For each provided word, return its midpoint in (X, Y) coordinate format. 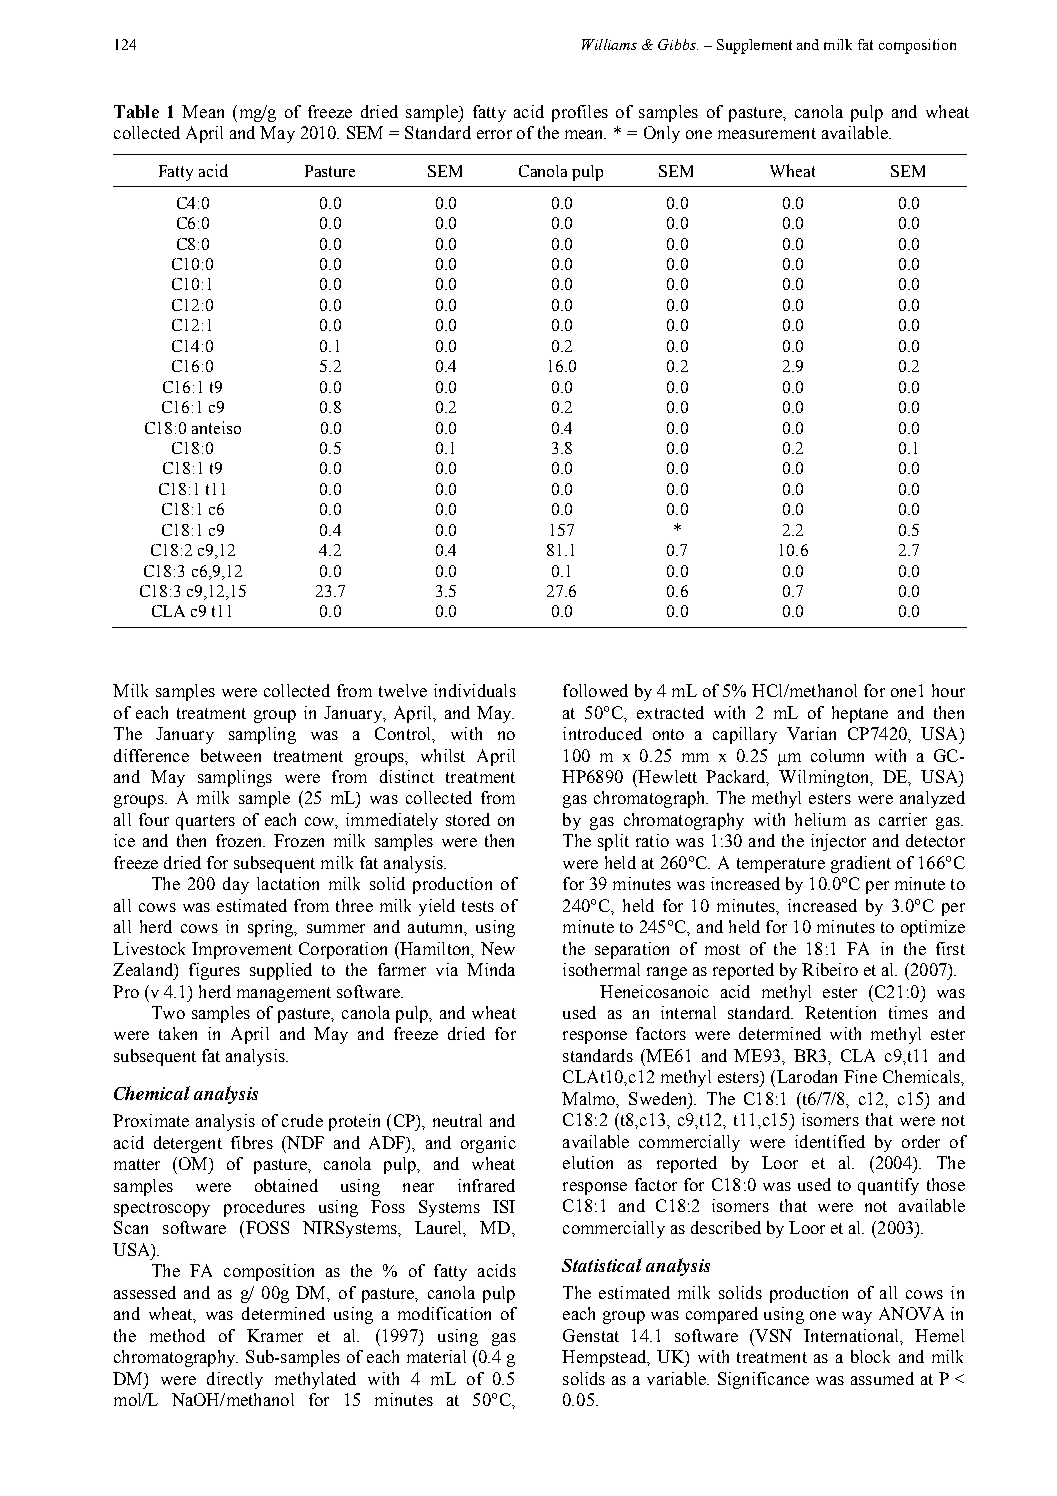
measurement (767, 133)
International (853, 1336)
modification (444, 1313)
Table (136, 111)
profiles (580, 113)
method (177, 1335)
